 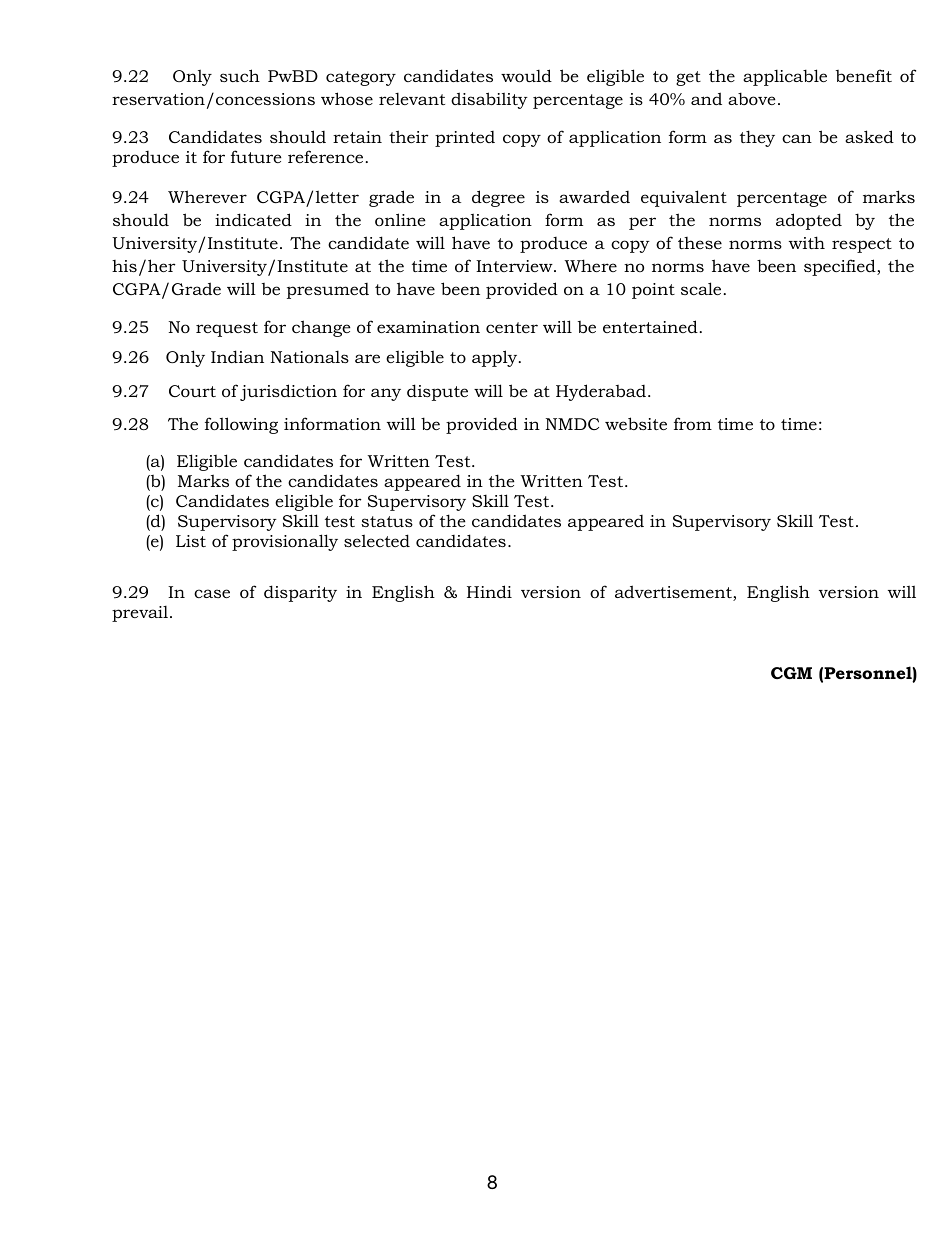 What do you see at coordinates (489, 100) in the page?
I see `disability` at bounding box center [489, 100].
